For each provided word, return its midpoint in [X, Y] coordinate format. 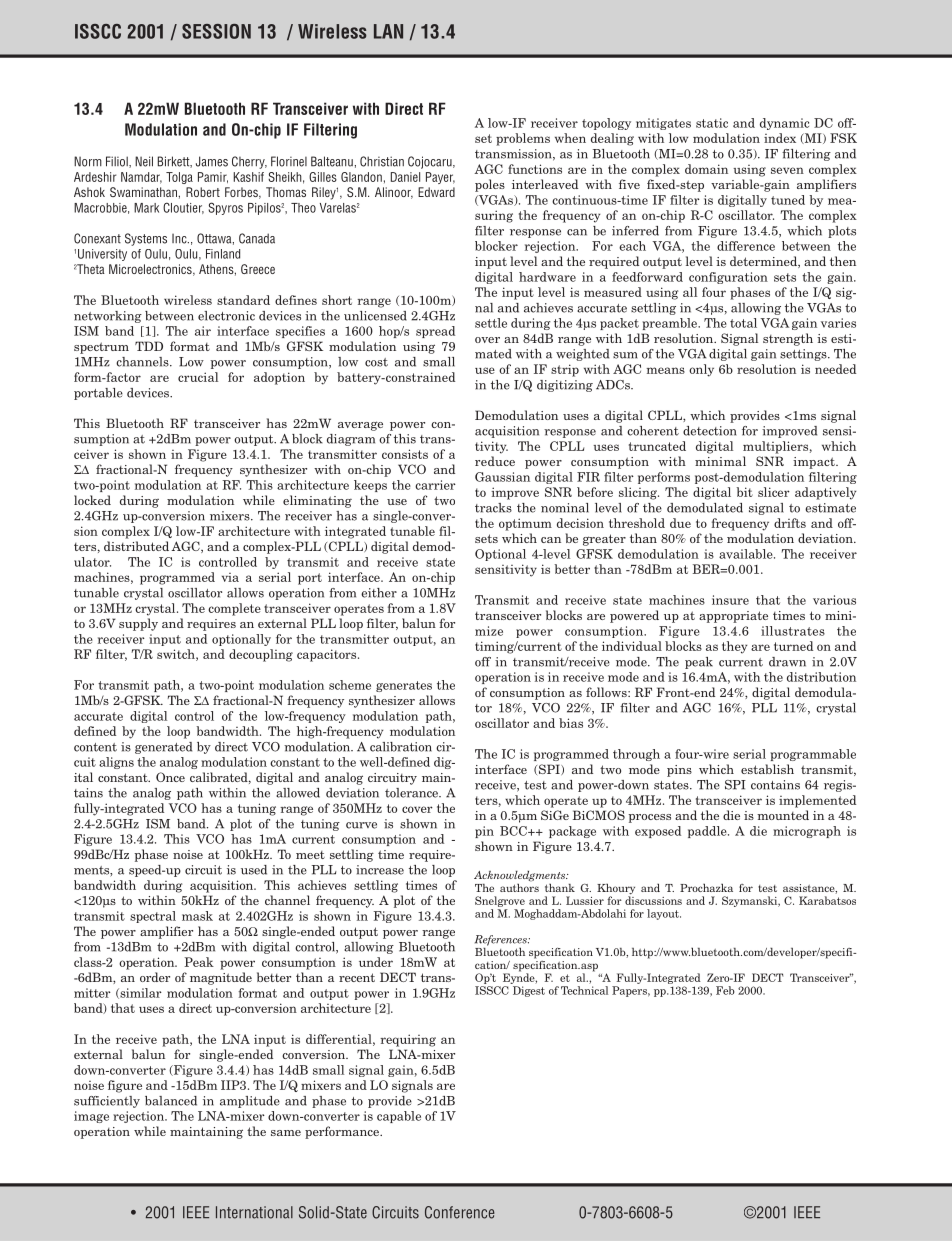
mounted [783, 815]
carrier [435, 485]
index [780, 138]
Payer [440, 178]
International [254, 1212]
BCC [514, 831]
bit [744, 492]
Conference [460, 1212]
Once [170, 777]
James [212, 161]
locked [92, 500]
